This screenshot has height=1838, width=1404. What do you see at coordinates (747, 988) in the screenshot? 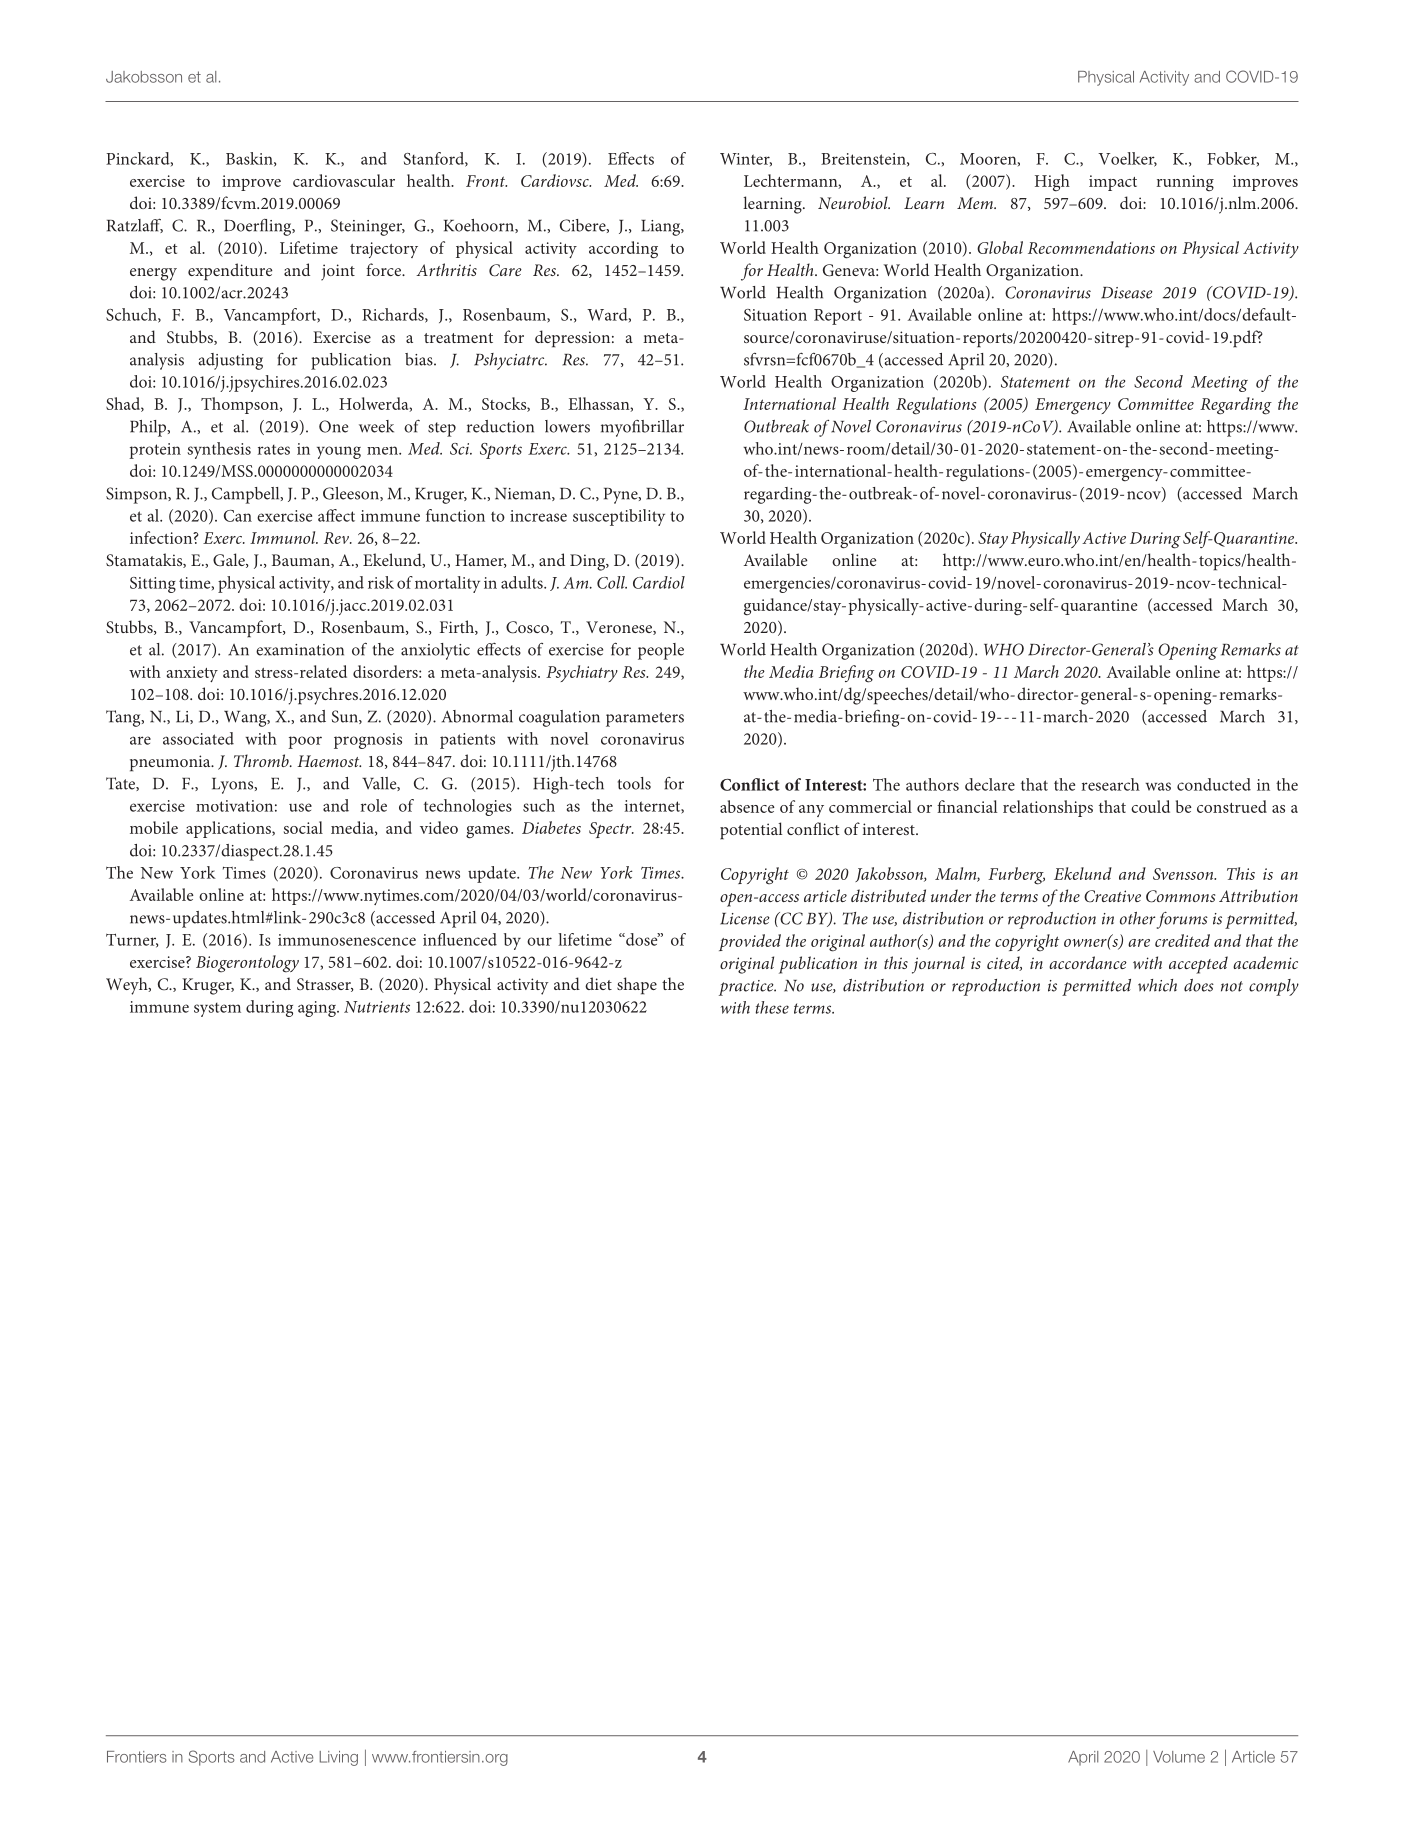
I see `practice` at bounding box center [747, 988].
